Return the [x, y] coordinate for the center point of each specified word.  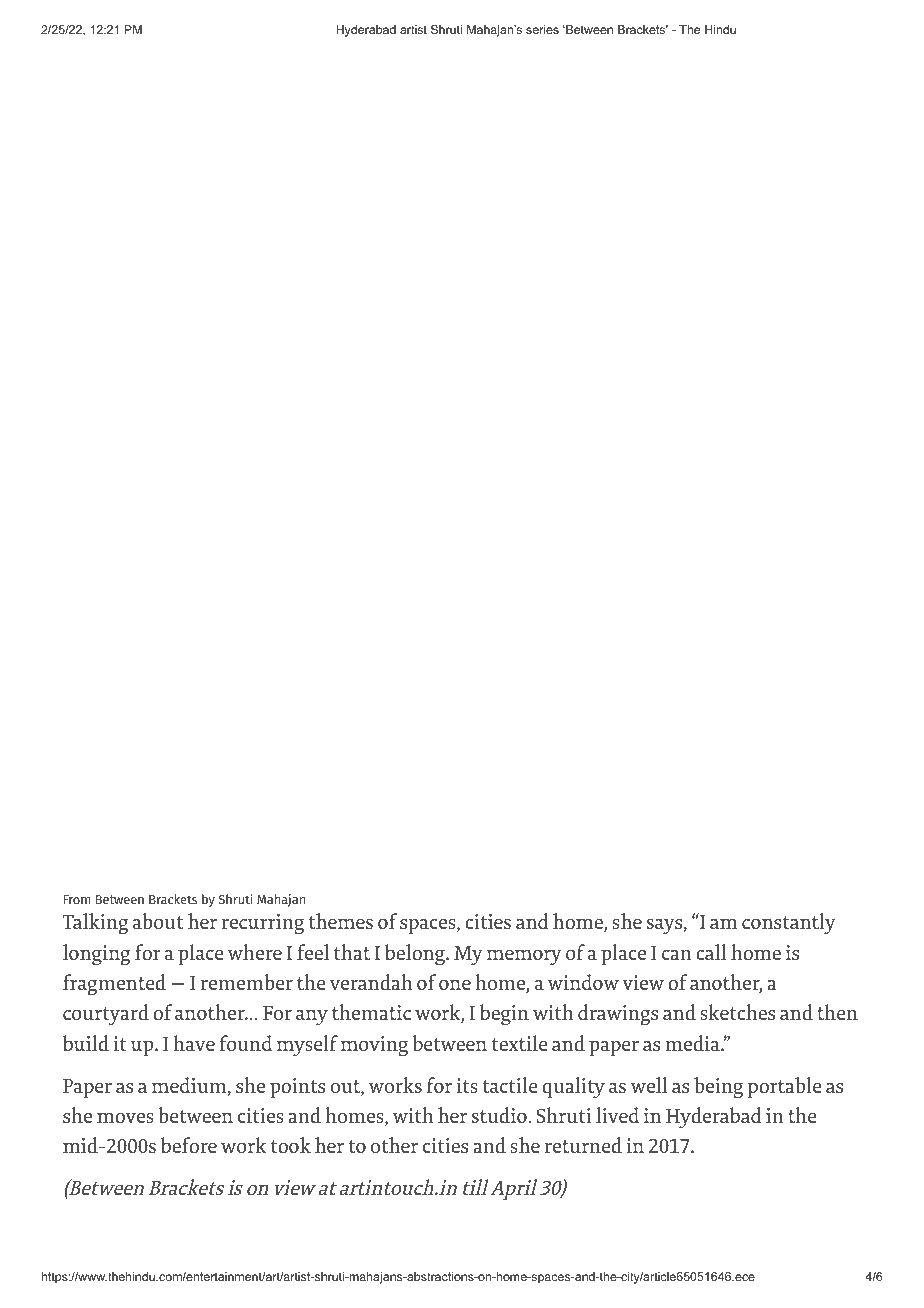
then [837, 1012]
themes [341, 921]
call [711, 952]
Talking [95, 923]
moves [125, 1117]
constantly [789, 923]
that [352, 952]
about [158, 921]
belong [416, 954]
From [76, 899]
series [542, 29]
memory [524, 957]
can [677, 955]
